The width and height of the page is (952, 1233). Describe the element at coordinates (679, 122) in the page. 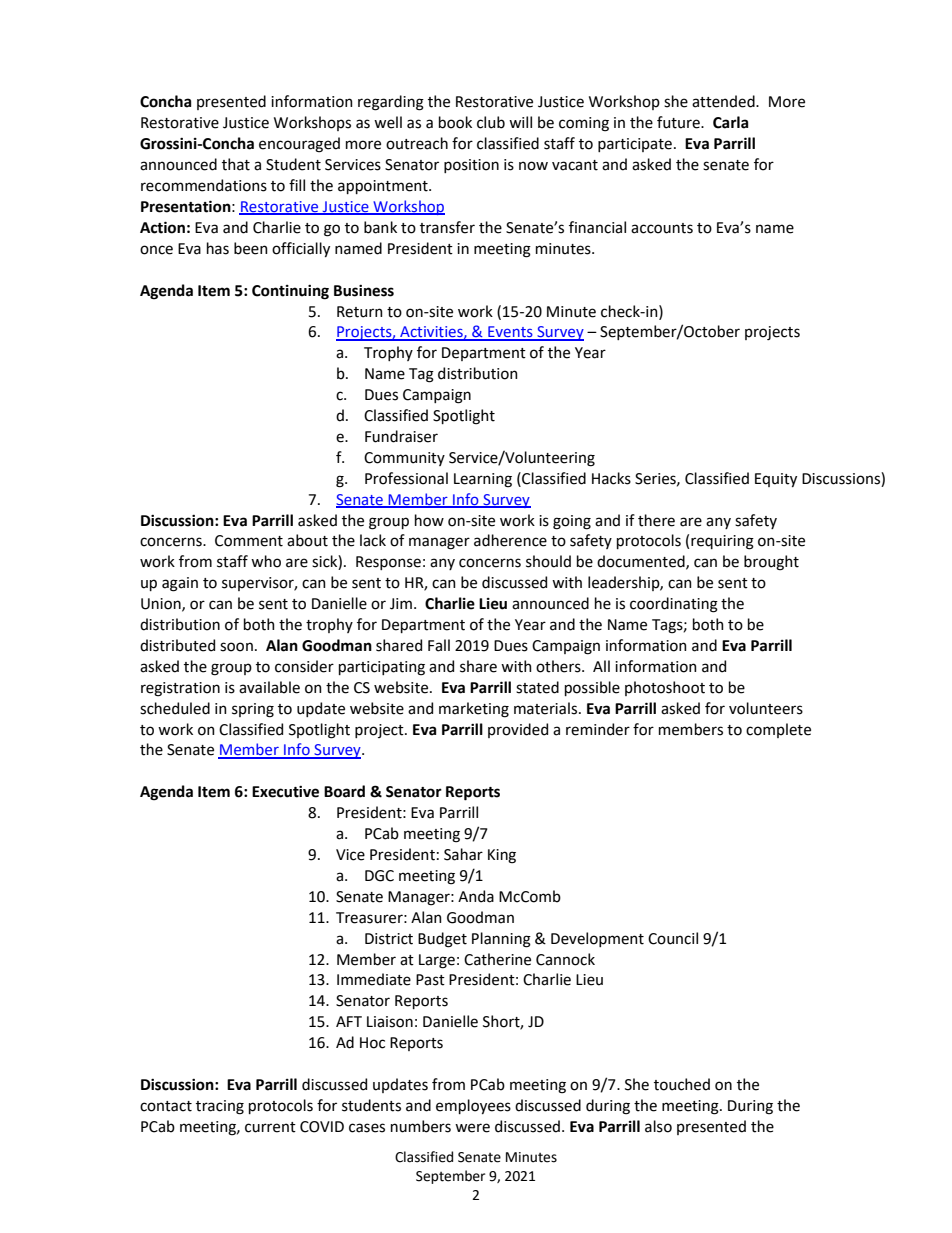

I see `future` at that location.
